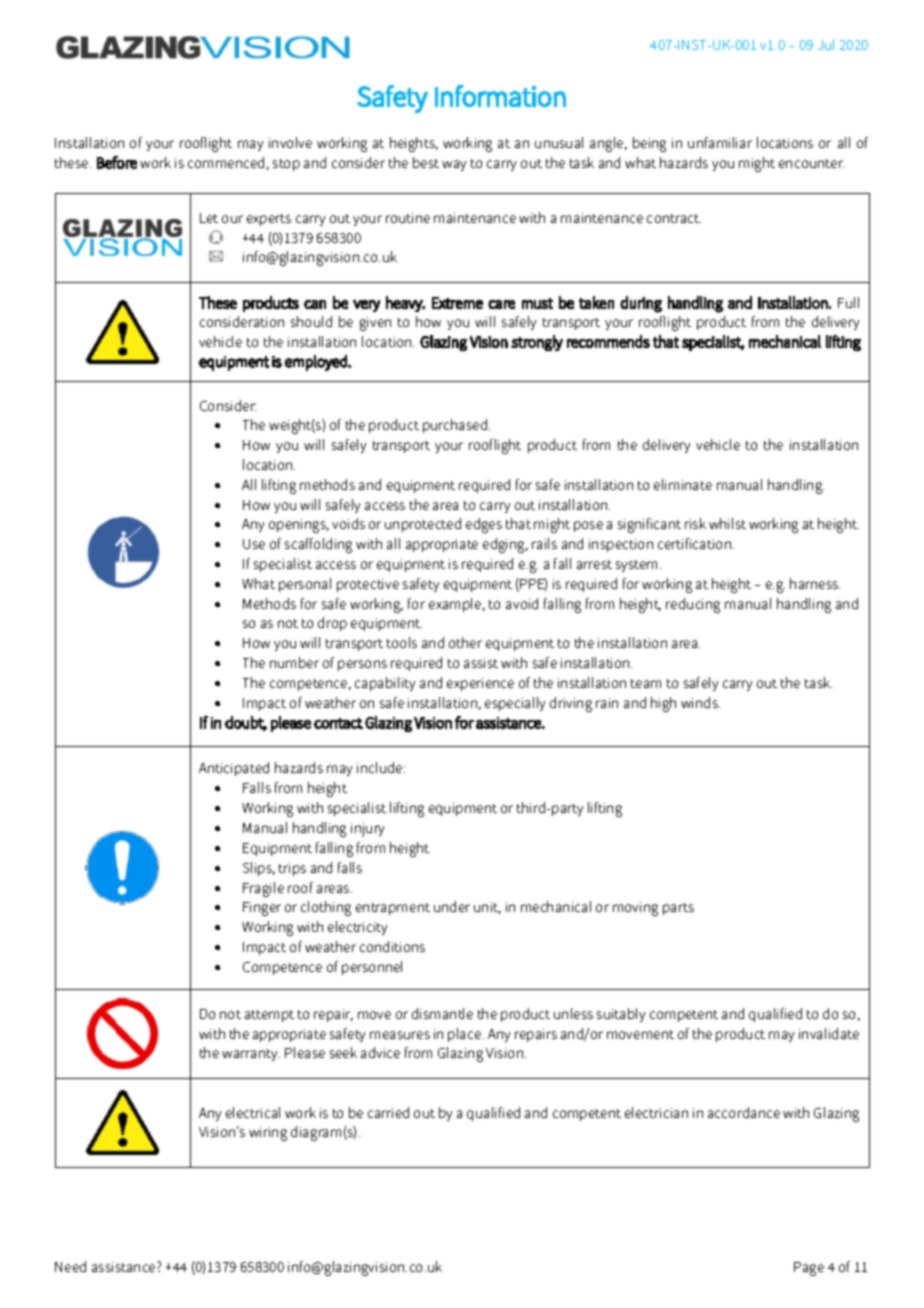 The height and width of the image is (1308, 924). What do you see at coordinates (234, 769) in the image?
I see `Anticipated` at bounding box center [234, 769].
